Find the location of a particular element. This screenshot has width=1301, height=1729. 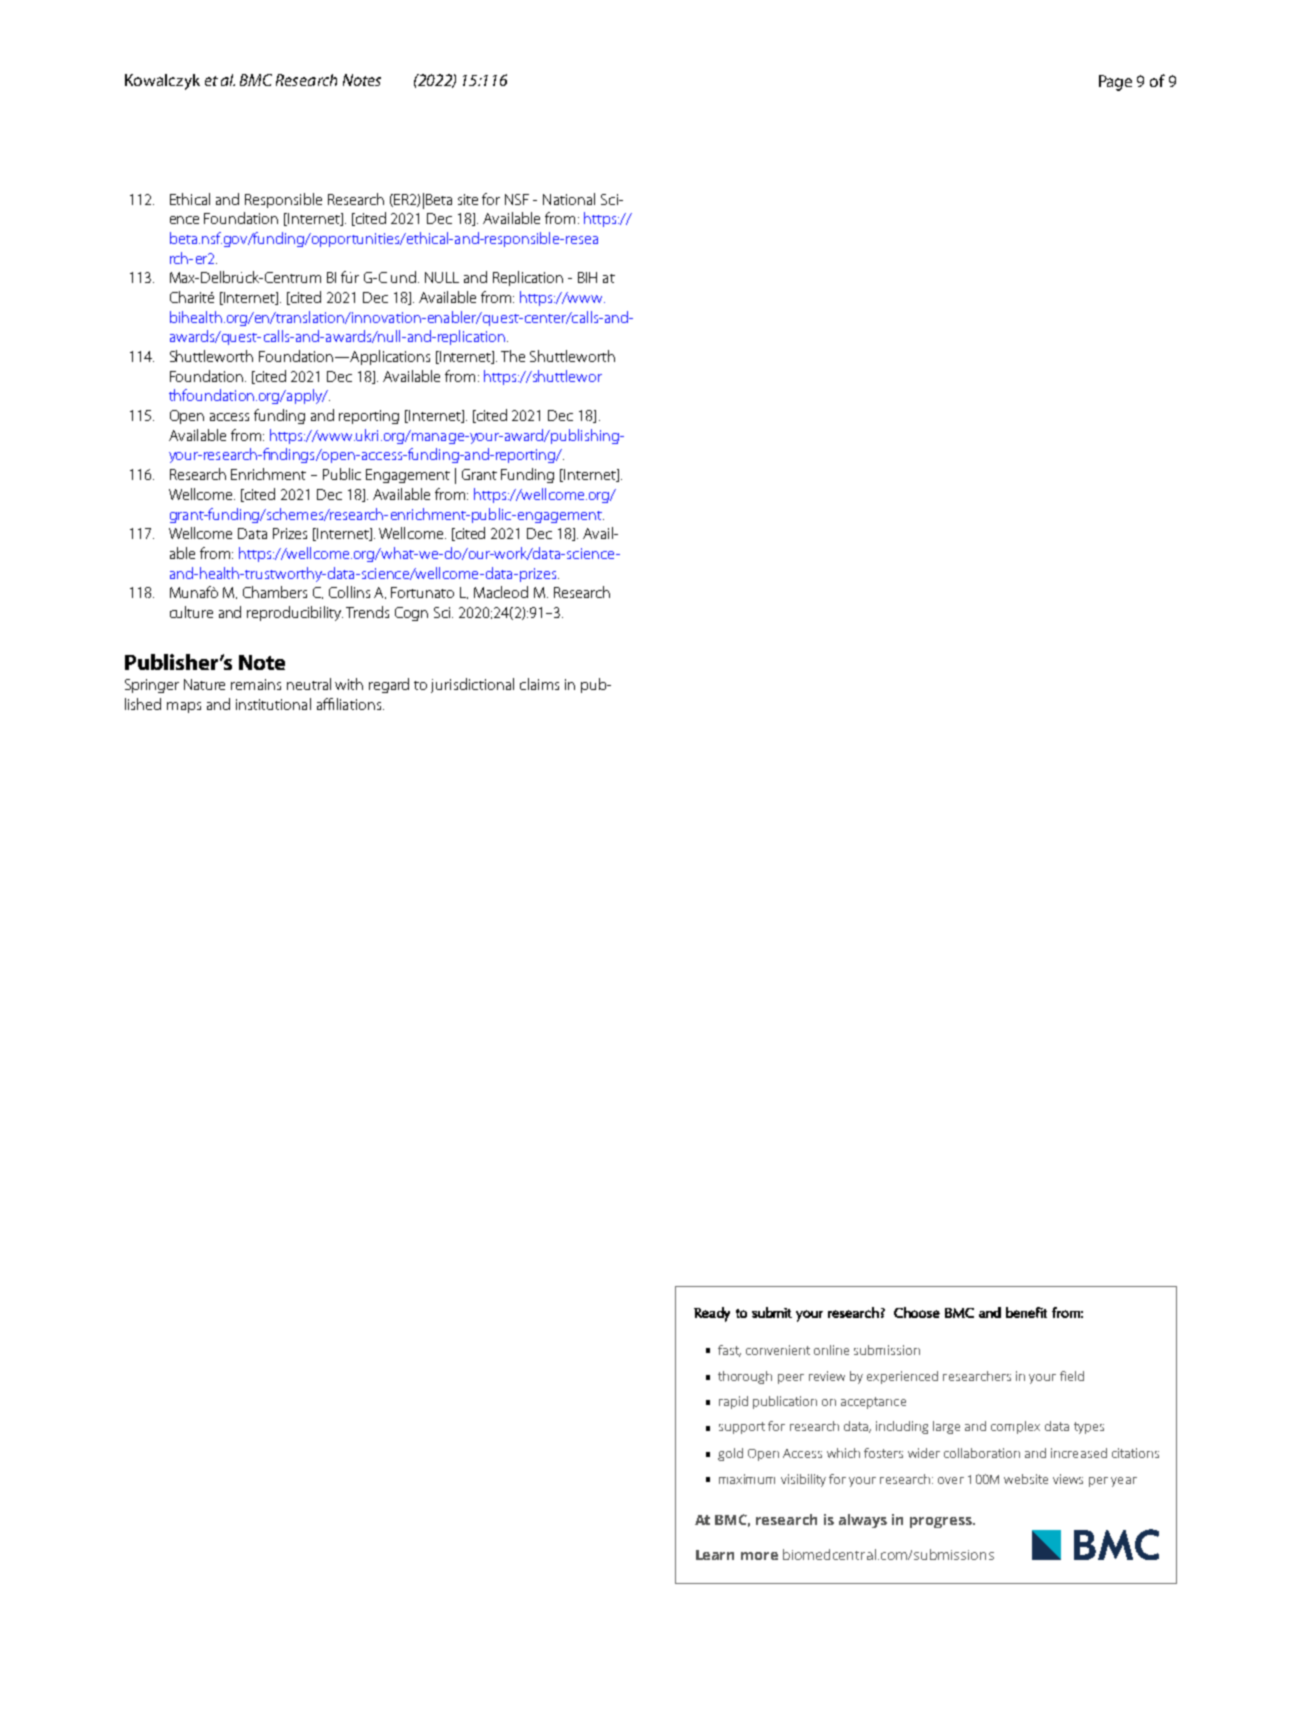

institutional is located at coordinates (273, 704).
